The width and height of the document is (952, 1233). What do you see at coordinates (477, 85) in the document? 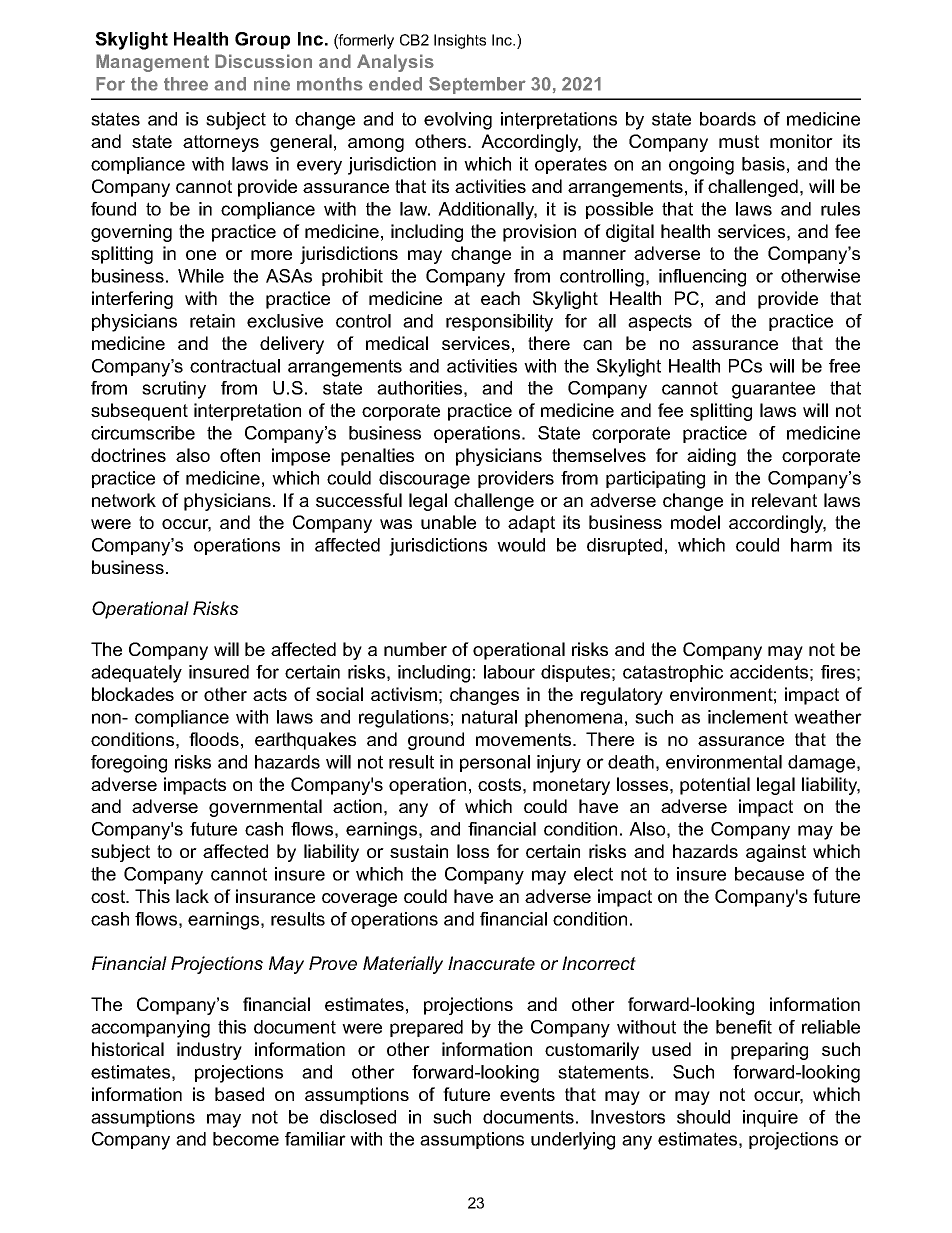
I see `September` at bounding box center [477, 85].
